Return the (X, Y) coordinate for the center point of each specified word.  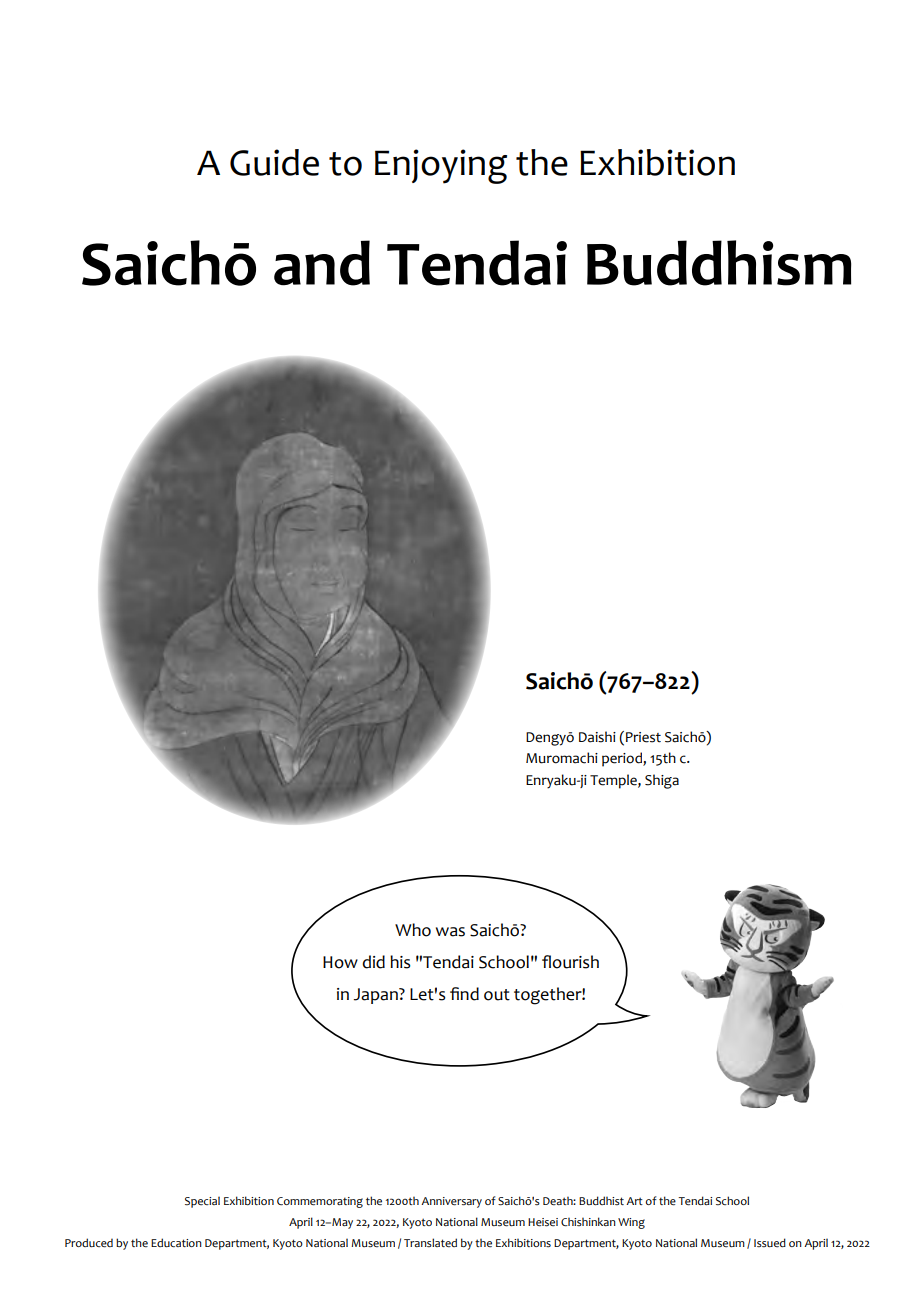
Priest (643, 737)
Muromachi (562, 758)
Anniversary (451, 1202)
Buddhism (719, 263)
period (623, 759)
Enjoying (441, 166)
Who (413, 930)
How (340, 962)
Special (202, 1202)
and (322, 263)
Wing (631, 1223)
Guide (274, 162)
